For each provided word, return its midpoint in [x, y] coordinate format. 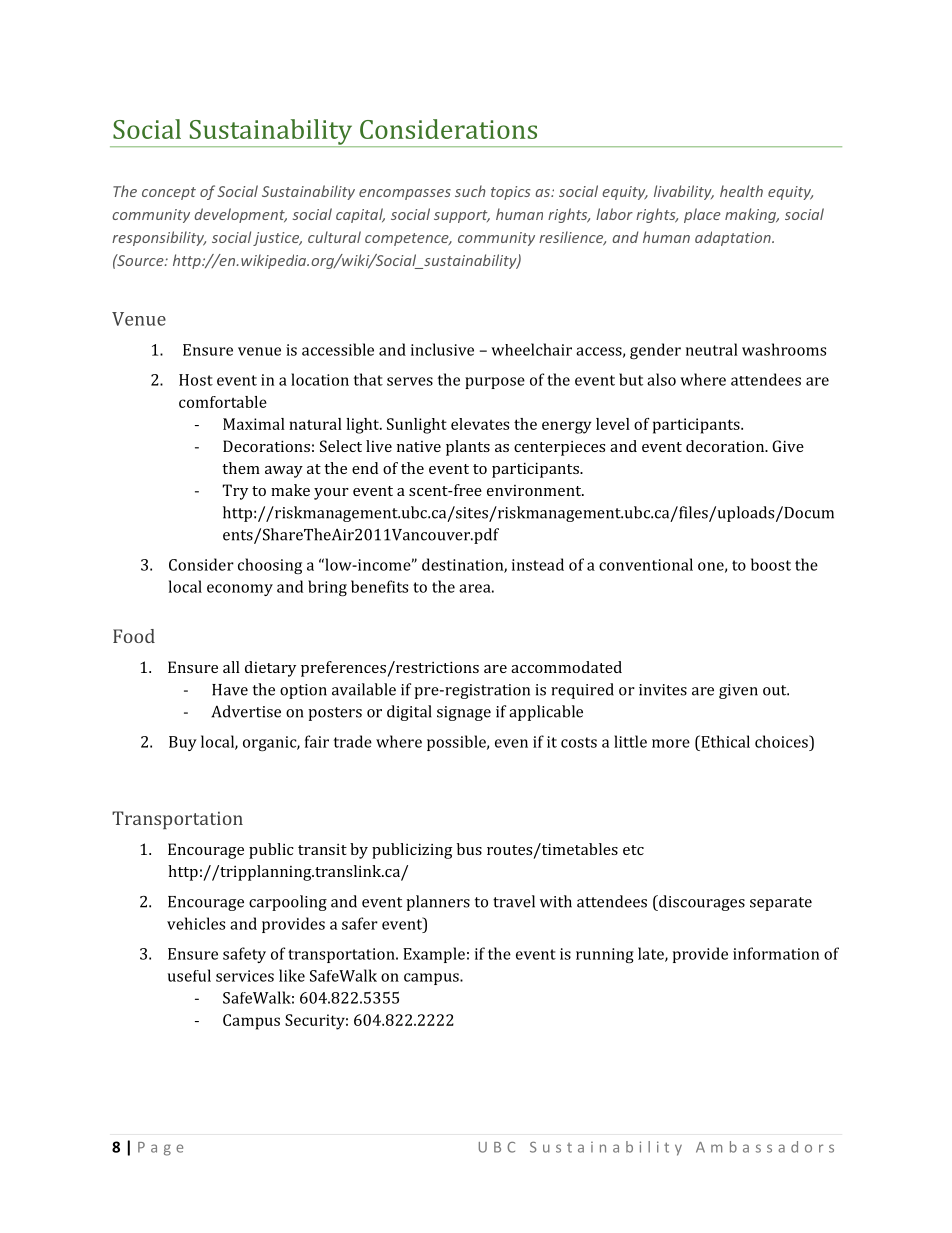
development [240, 215]
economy [240, 590]
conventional [646, 564]
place [702, 215]
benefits [379, 586]
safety [244, 955]
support [462, 216]
